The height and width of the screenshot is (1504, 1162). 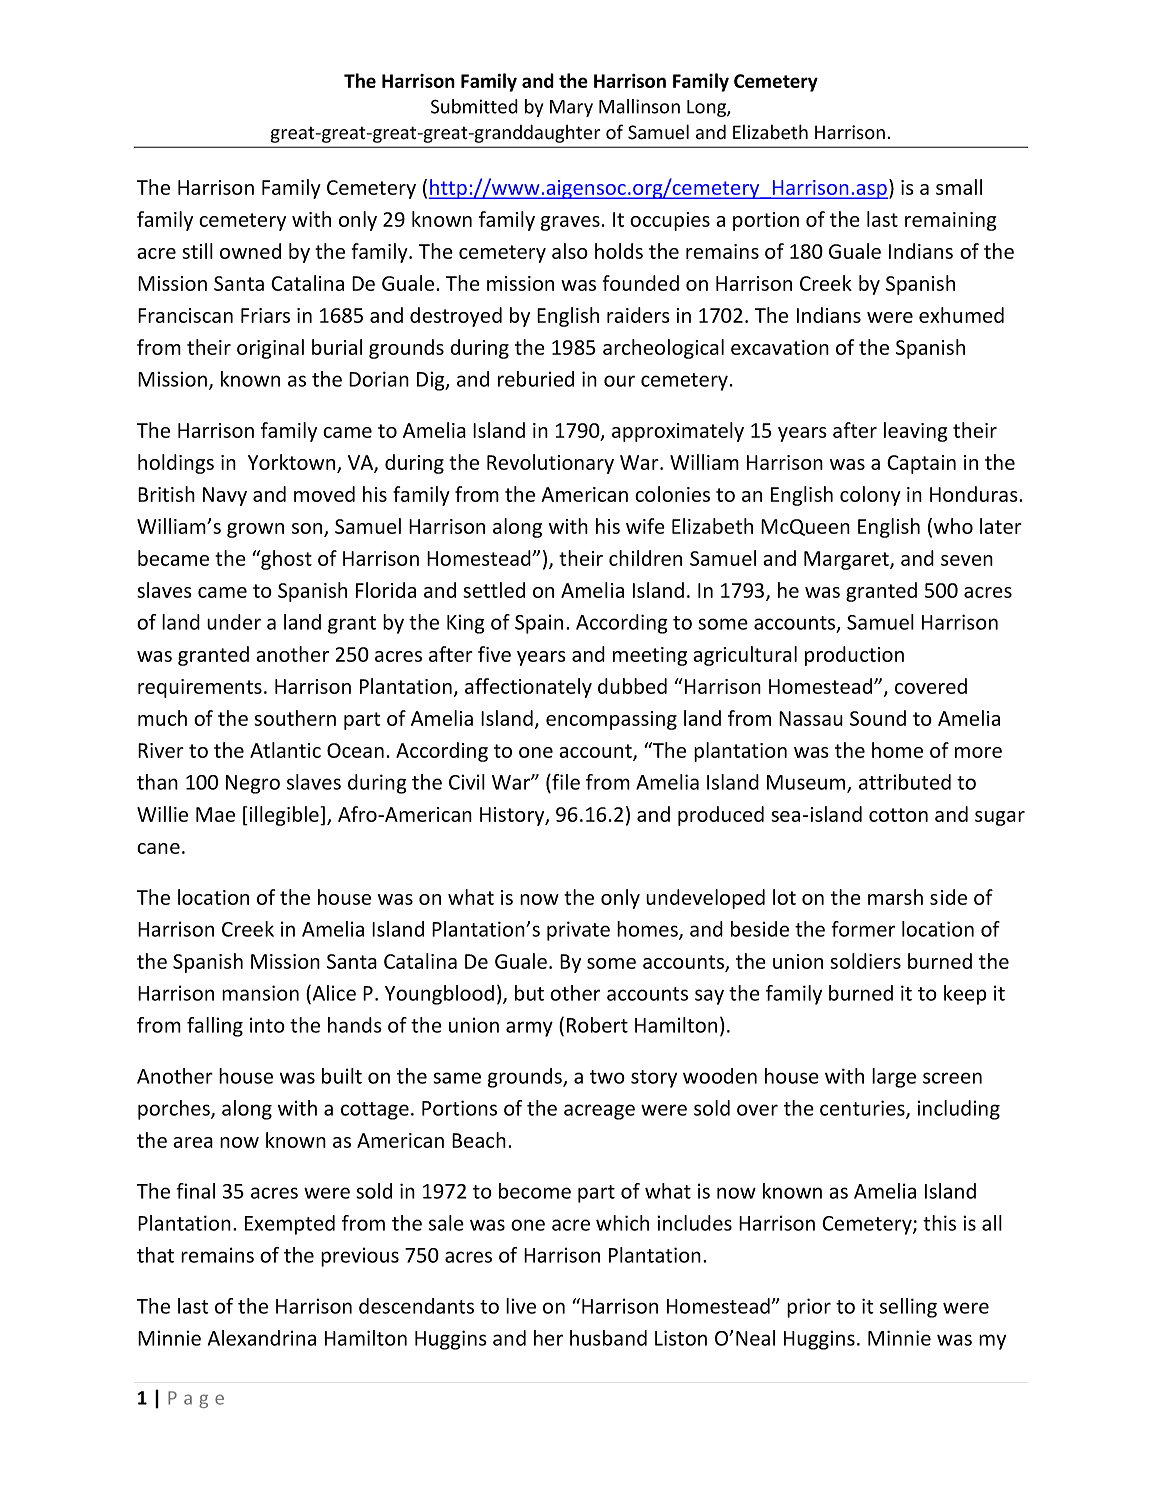 What do you see at coordinates (959, 187) in the screenshot?
I see `small` at bounding box center [959, 187].
